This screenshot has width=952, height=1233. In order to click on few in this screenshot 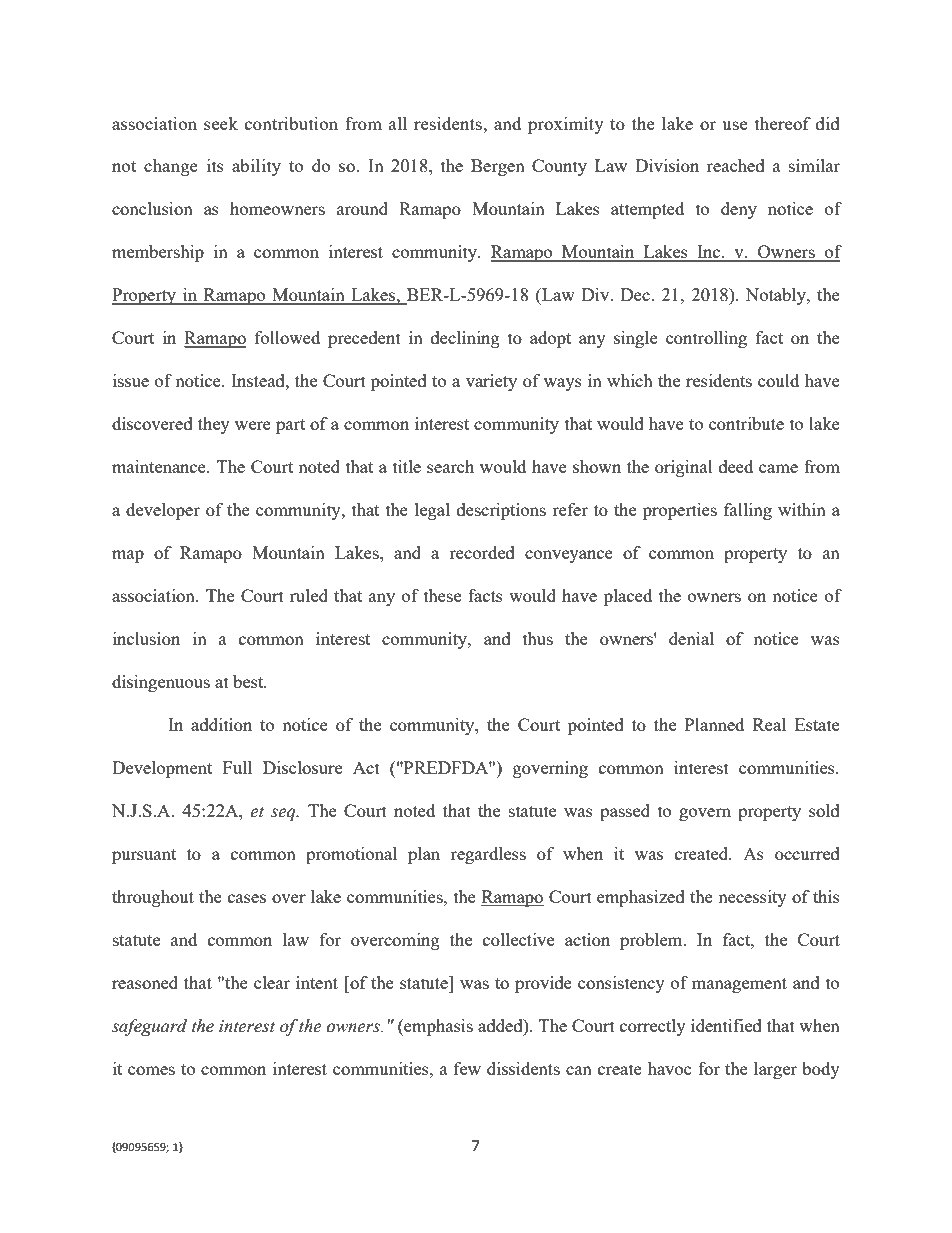, I will do `click(467, 1068)`.
